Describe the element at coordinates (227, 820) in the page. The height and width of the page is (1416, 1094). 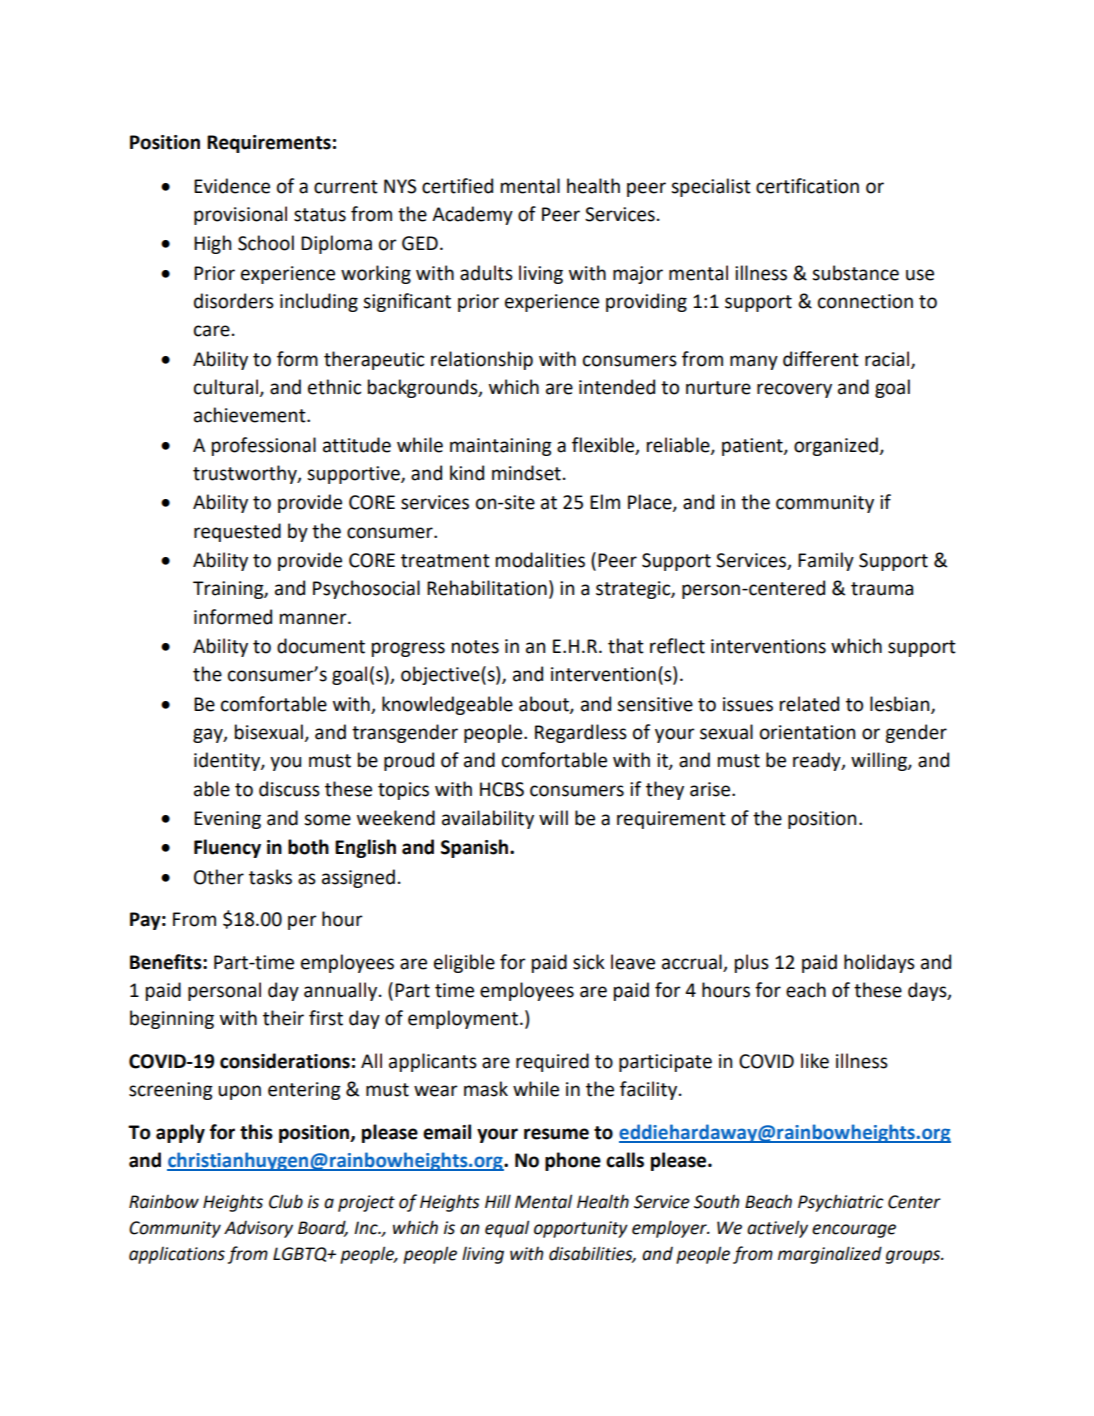
I see `Evening` at that location.
